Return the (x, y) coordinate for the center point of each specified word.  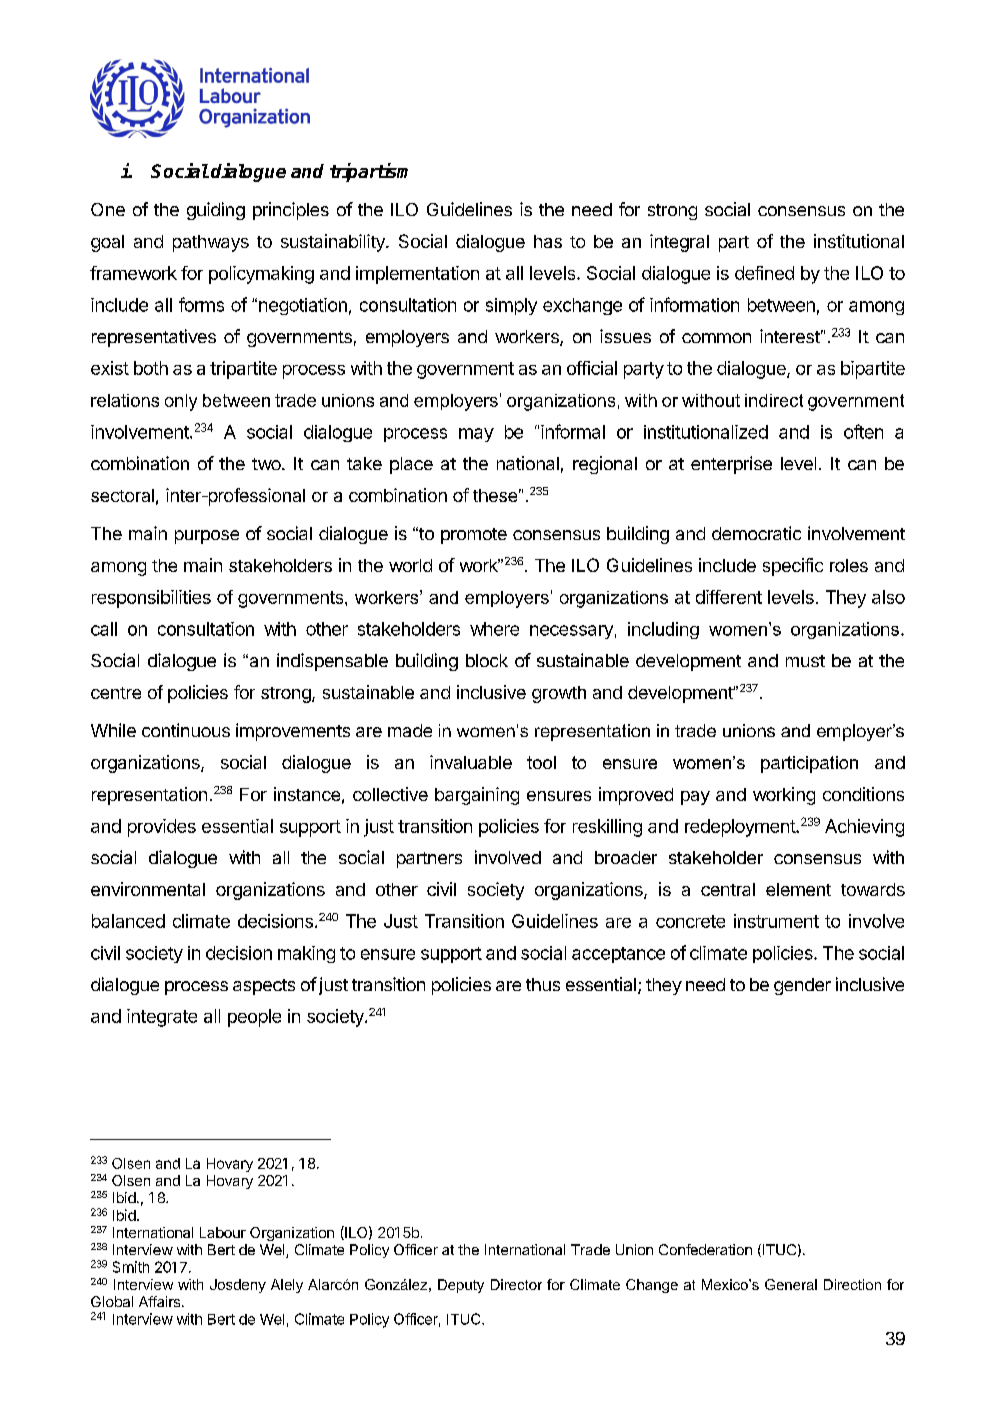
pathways (211, 243)
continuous (186, 730)
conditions (863, 794)
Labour (223, 1232)
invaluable (471, 762)
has (548, 241)
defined (764, 273)
